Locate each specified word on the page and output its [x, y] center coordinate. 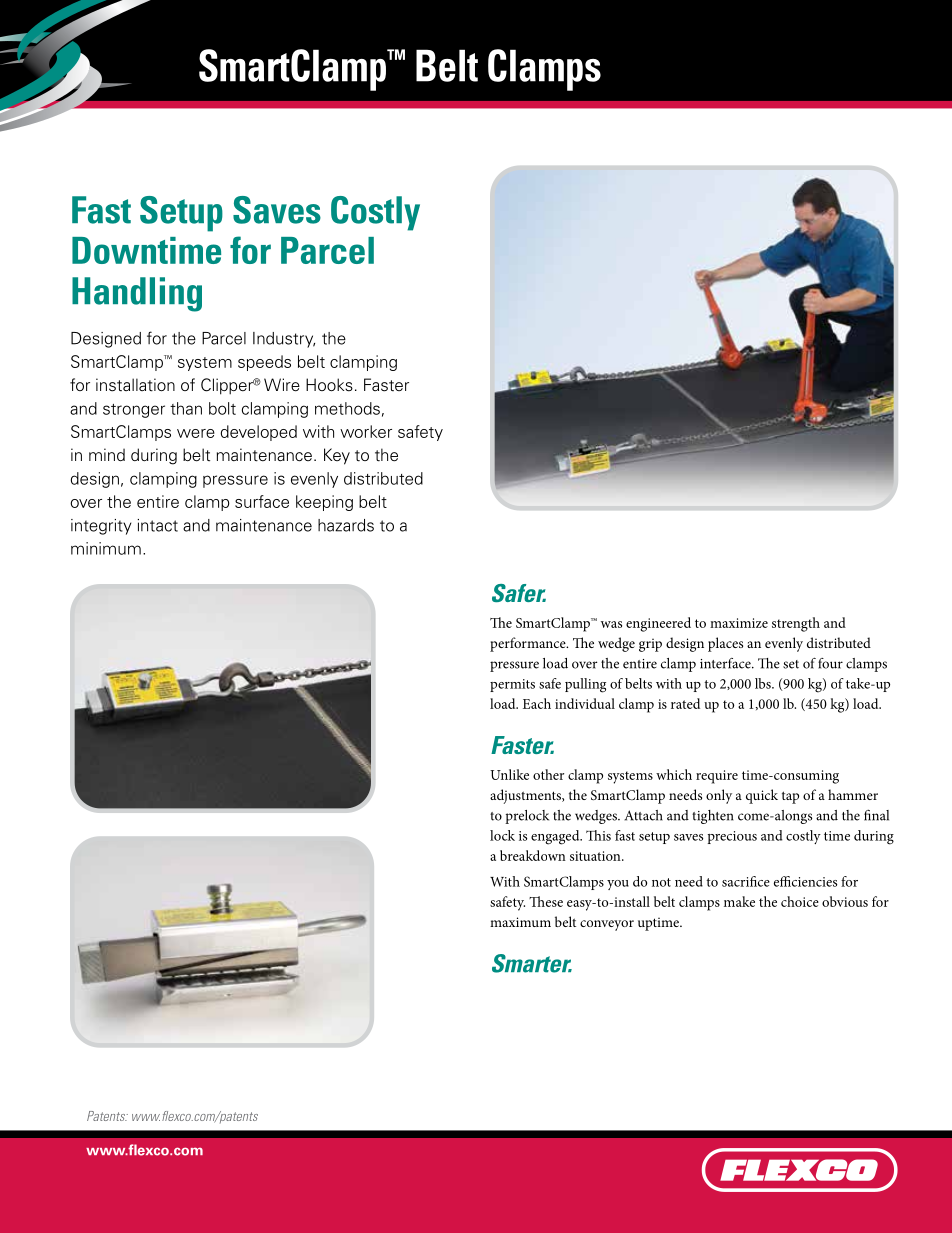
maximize [739, 623]
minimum [106, 548]
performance [529, 644]
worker [366, 431]
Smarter [532, 963]
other [548, 774]
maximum [520, 922]
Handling [137, 294]
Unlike [509, 774]
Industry [284, 340]
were [196, 433]
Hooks [329, 385]
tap [790, 797]
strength [796, 624]
